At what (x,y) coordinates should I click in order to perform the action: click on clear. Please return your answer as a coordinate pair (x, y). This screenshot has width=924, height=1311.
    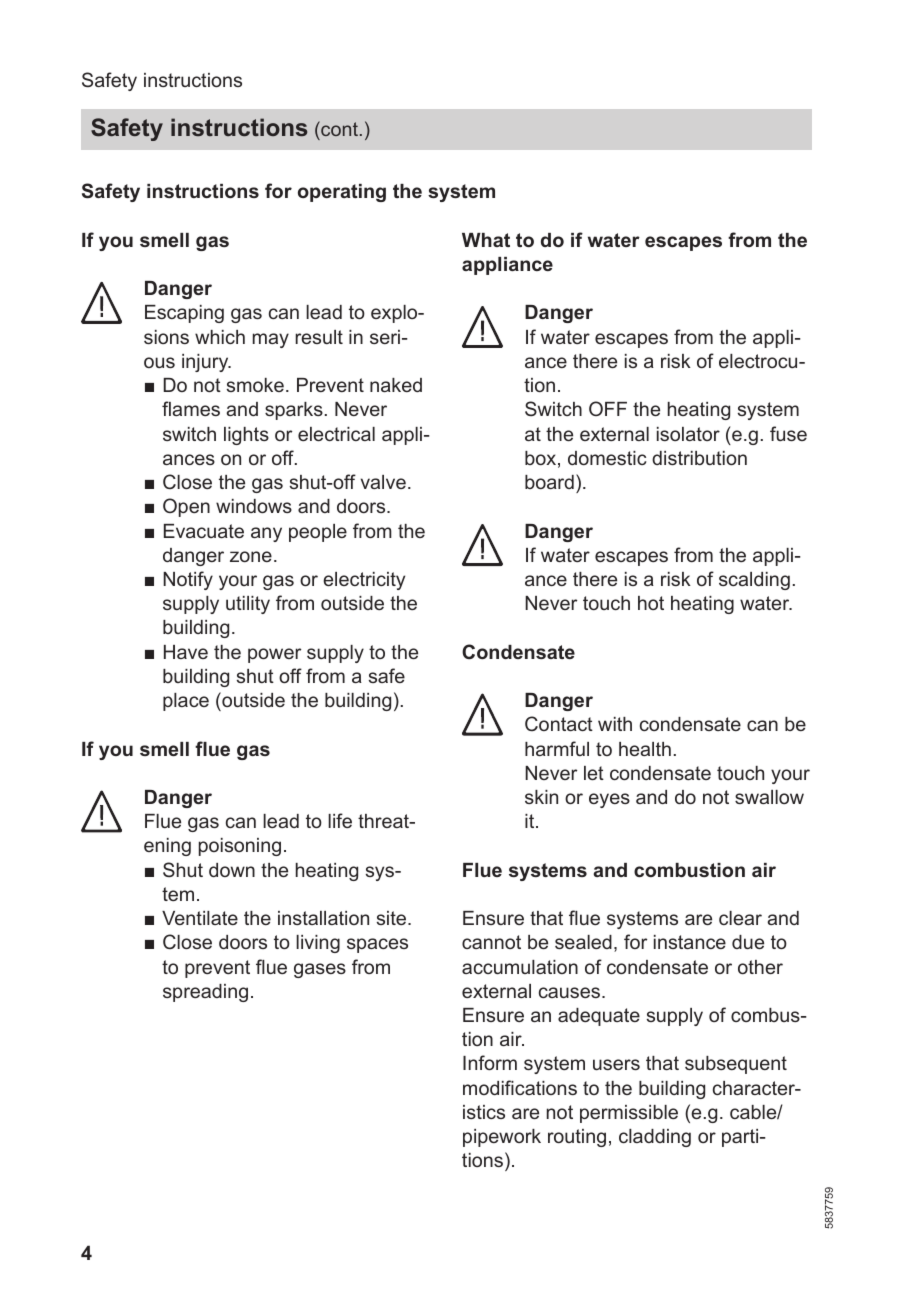
    Looking at the image, I should click on (740, 918).
